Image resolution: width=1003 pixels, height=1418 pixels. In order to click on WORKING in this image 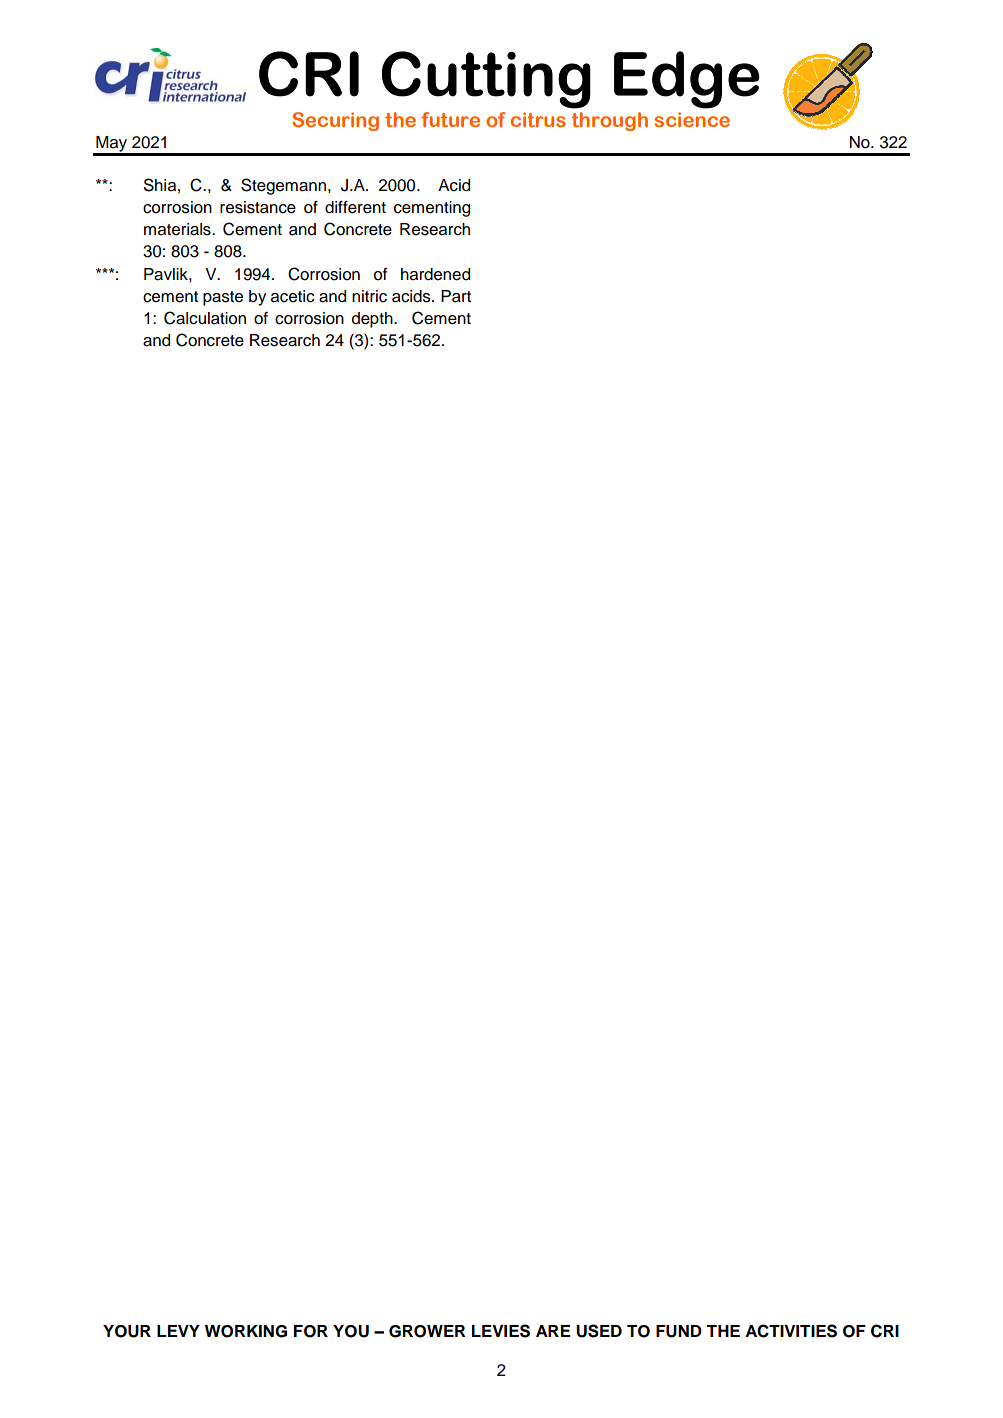, I will do `click(246, 1331)`.
